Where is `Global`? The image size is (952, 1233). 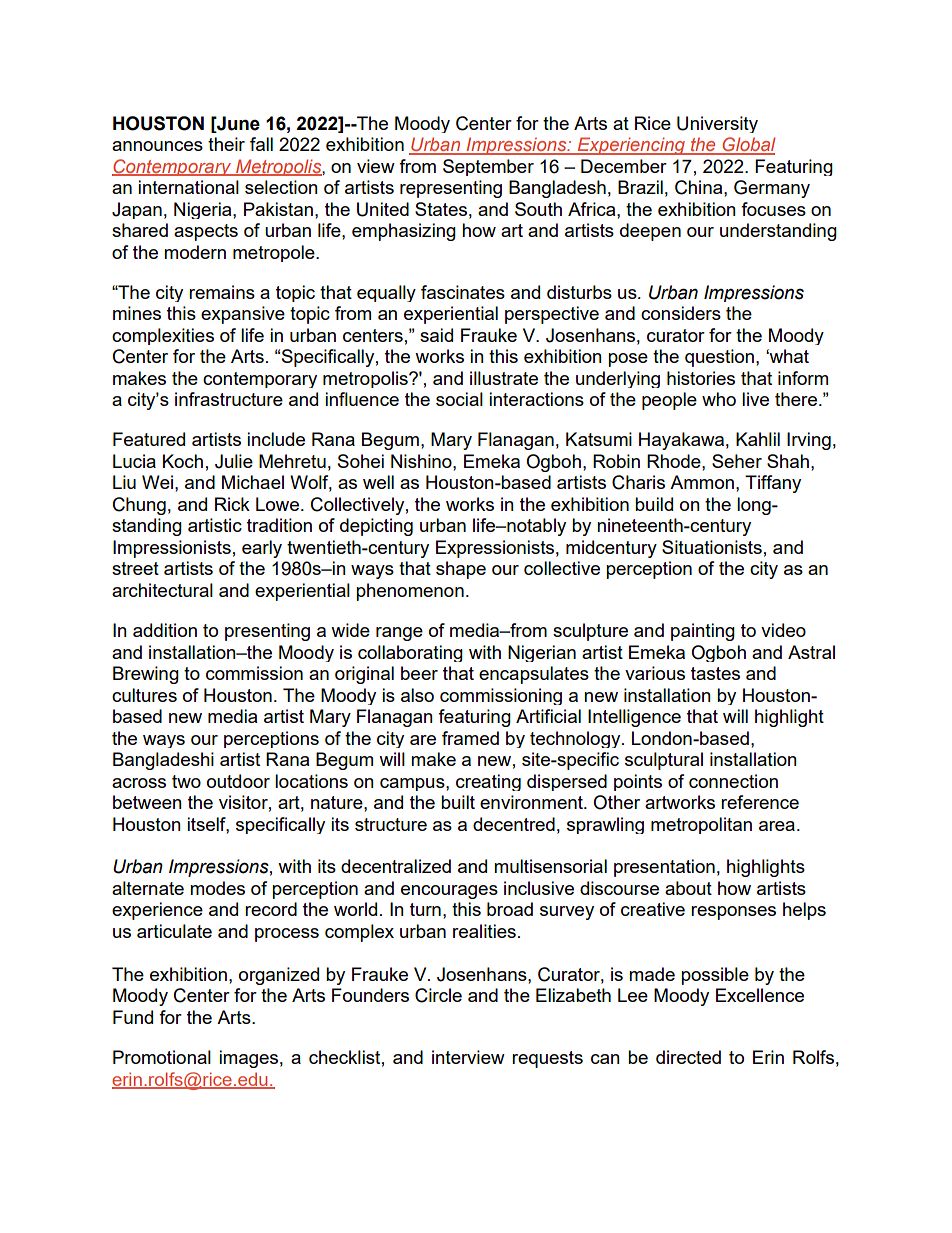 Global is located at coordinates (748, 145).
